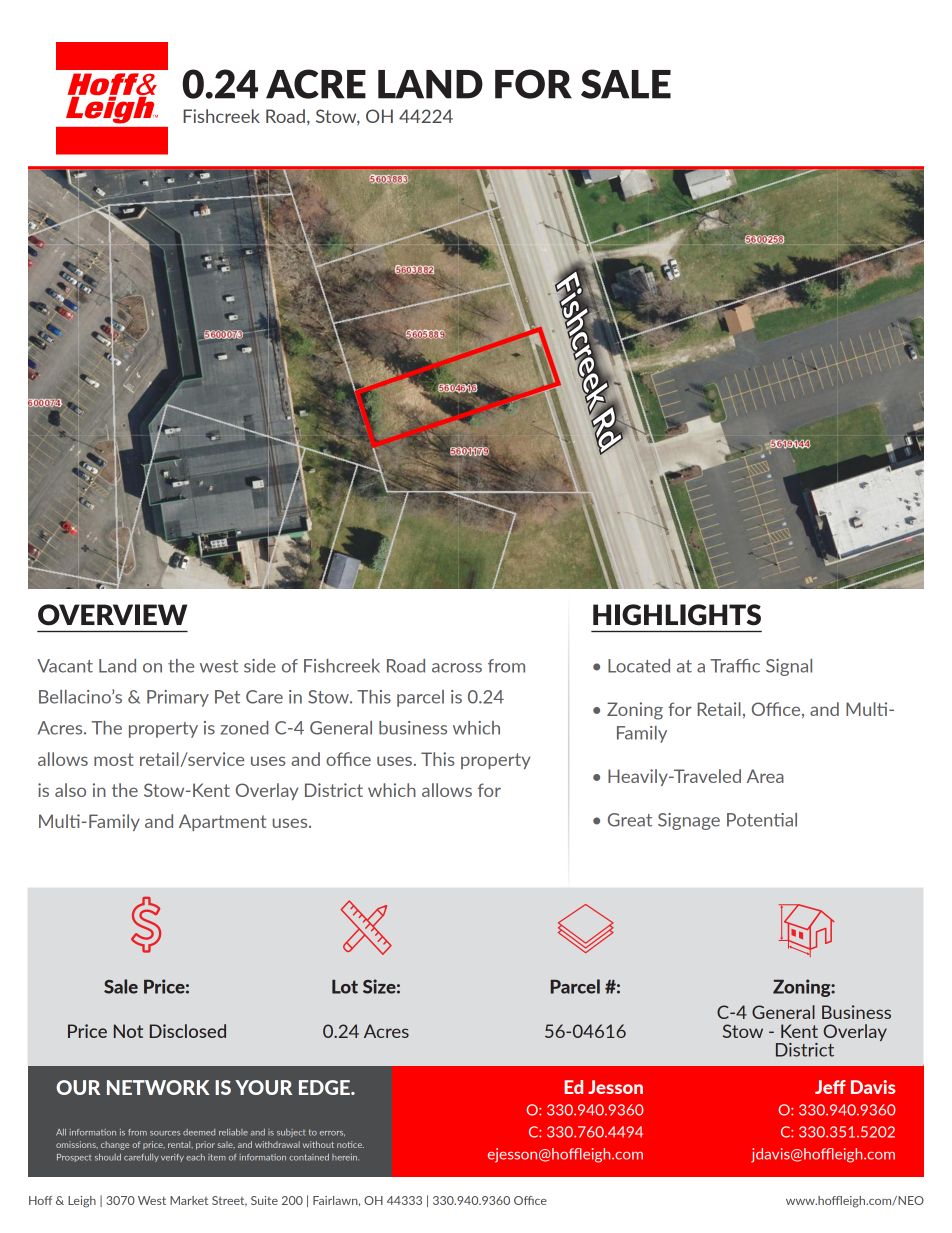 The width and height of the page is (952, 1233). I want to click on OVERVIEW, so click(112, 615).
